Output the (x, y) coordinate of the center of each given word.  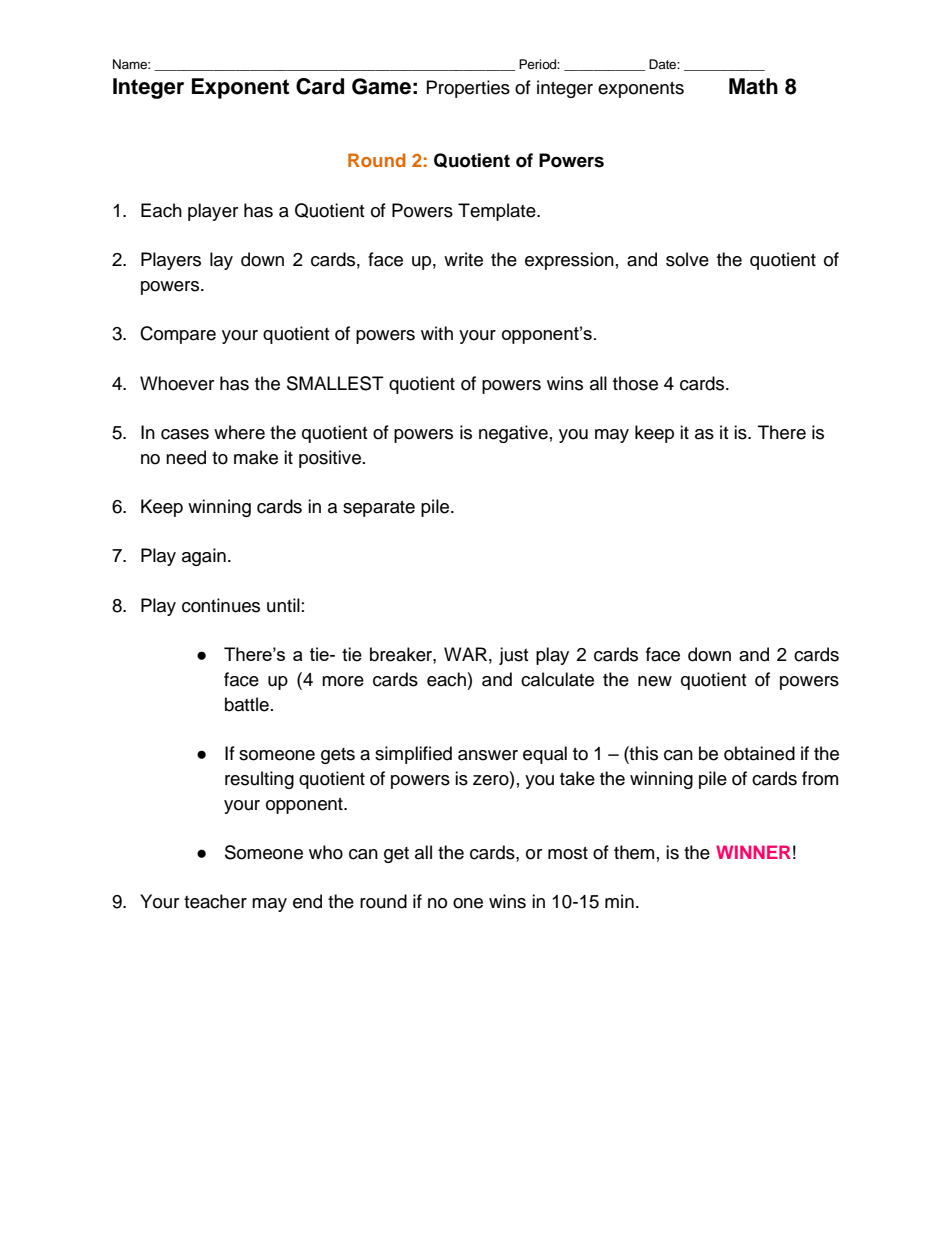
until (283, 605)
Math (753, 86)
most (568, 853)
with (437, 333)
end (307, 901)
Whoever (177, 383)
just (513, 656)
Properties (468, 89)
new (655, 681)
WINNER (753, 852)
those (635, 383)
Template (498, 212)
